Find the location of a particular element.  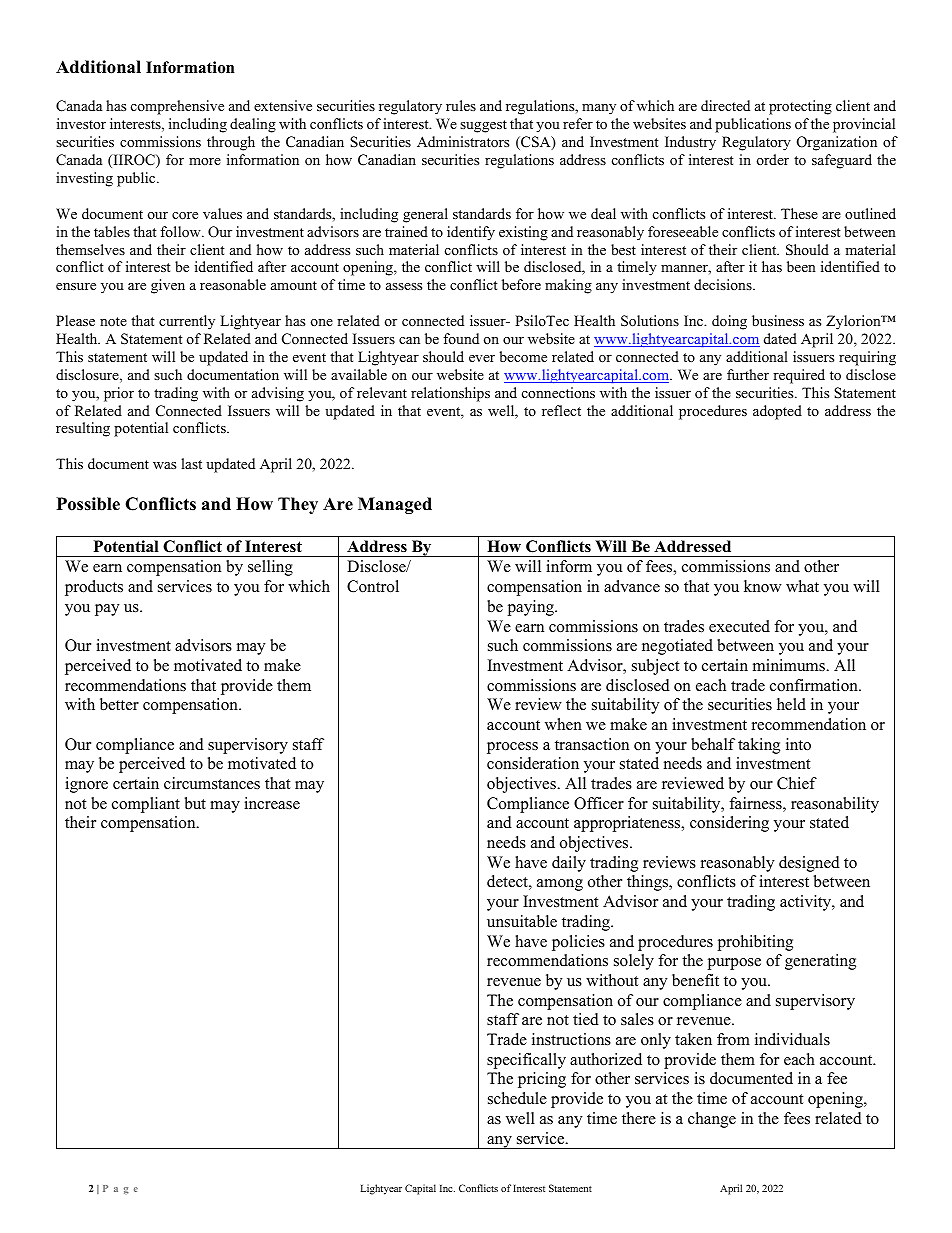

products is located at coordinates (94, 588).
